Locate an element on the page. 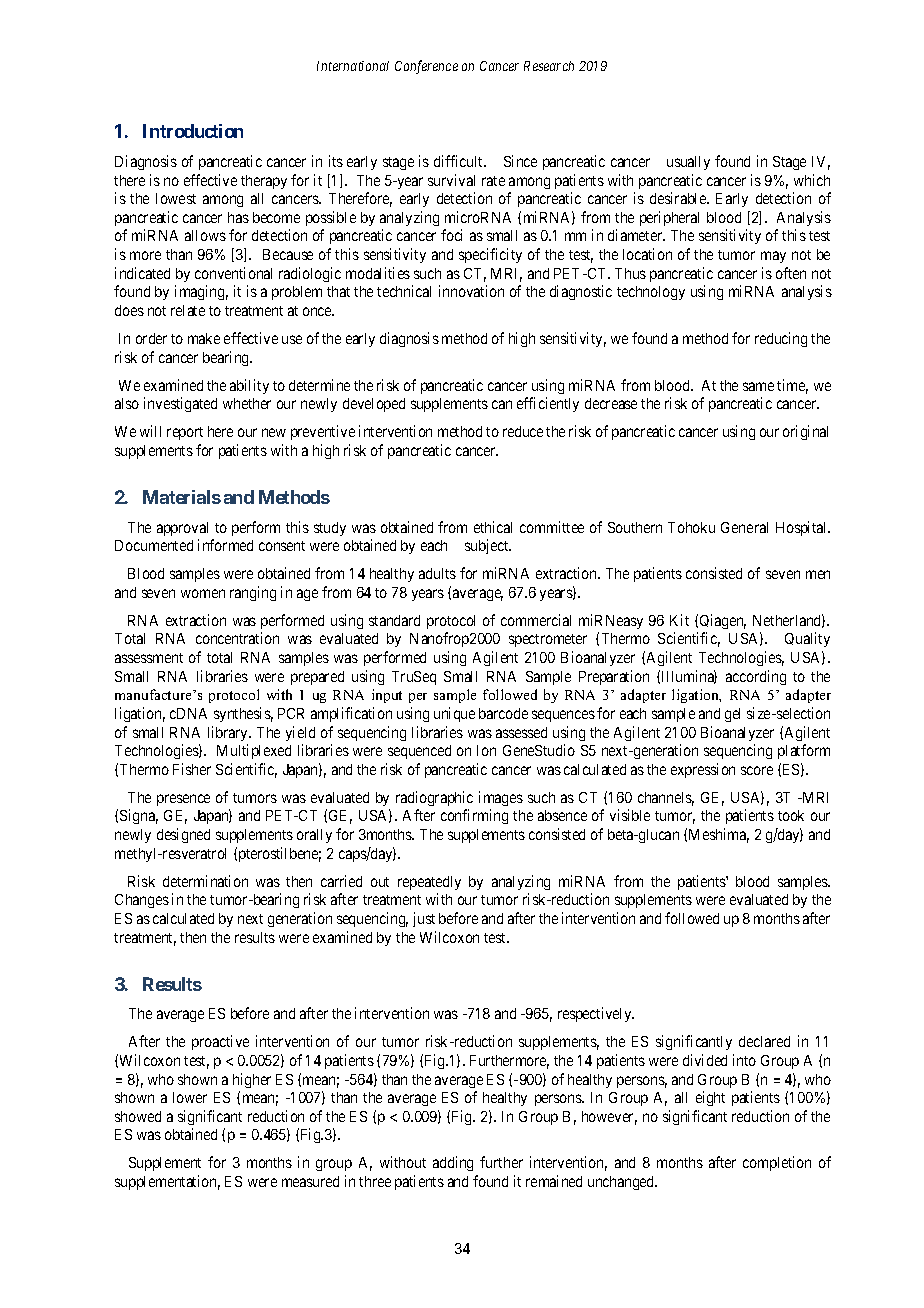  usually is located at coordinates (688, 163).
